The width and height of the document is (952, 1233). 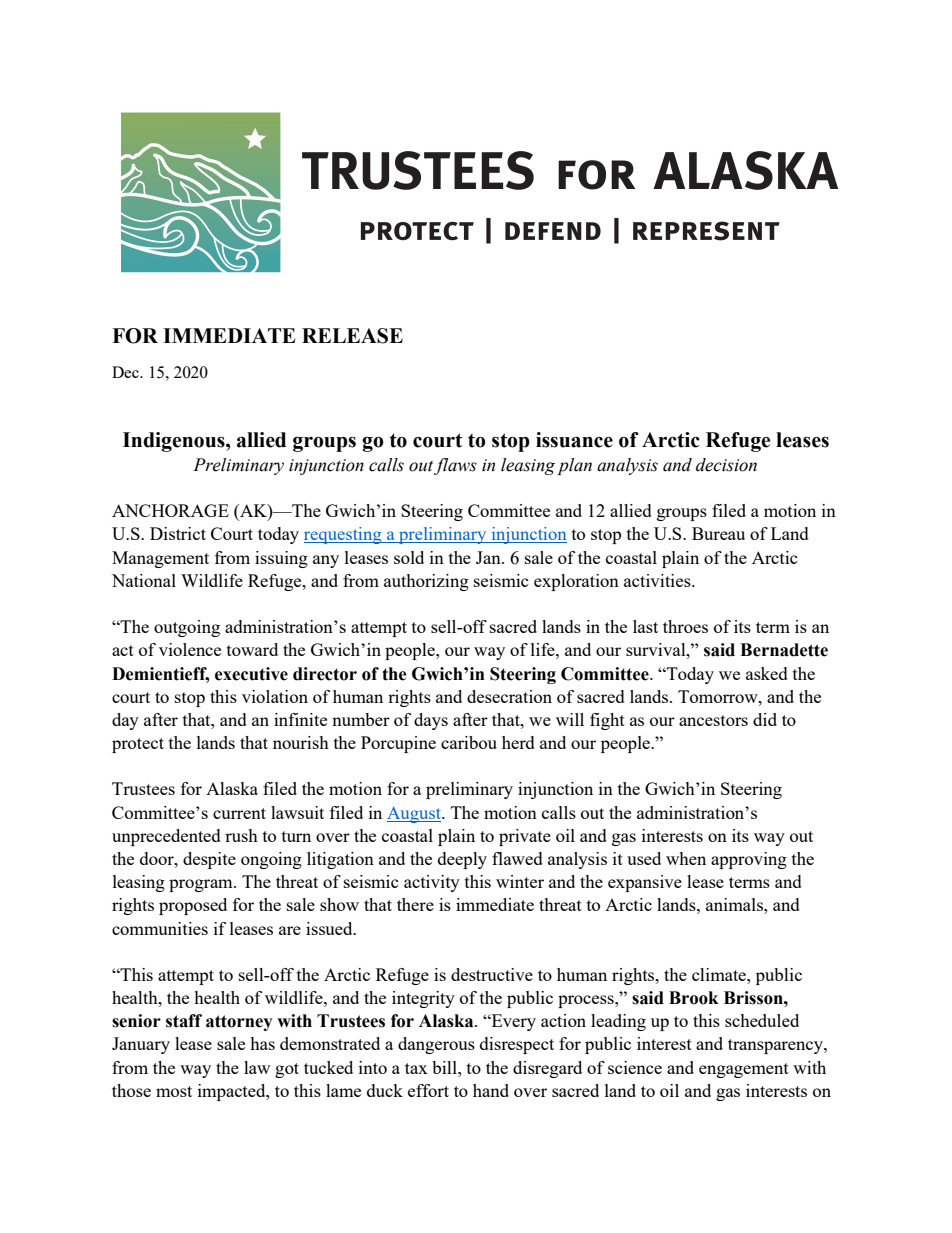 I want to click on ANCHORAGE, so click(x=170, y=510).
